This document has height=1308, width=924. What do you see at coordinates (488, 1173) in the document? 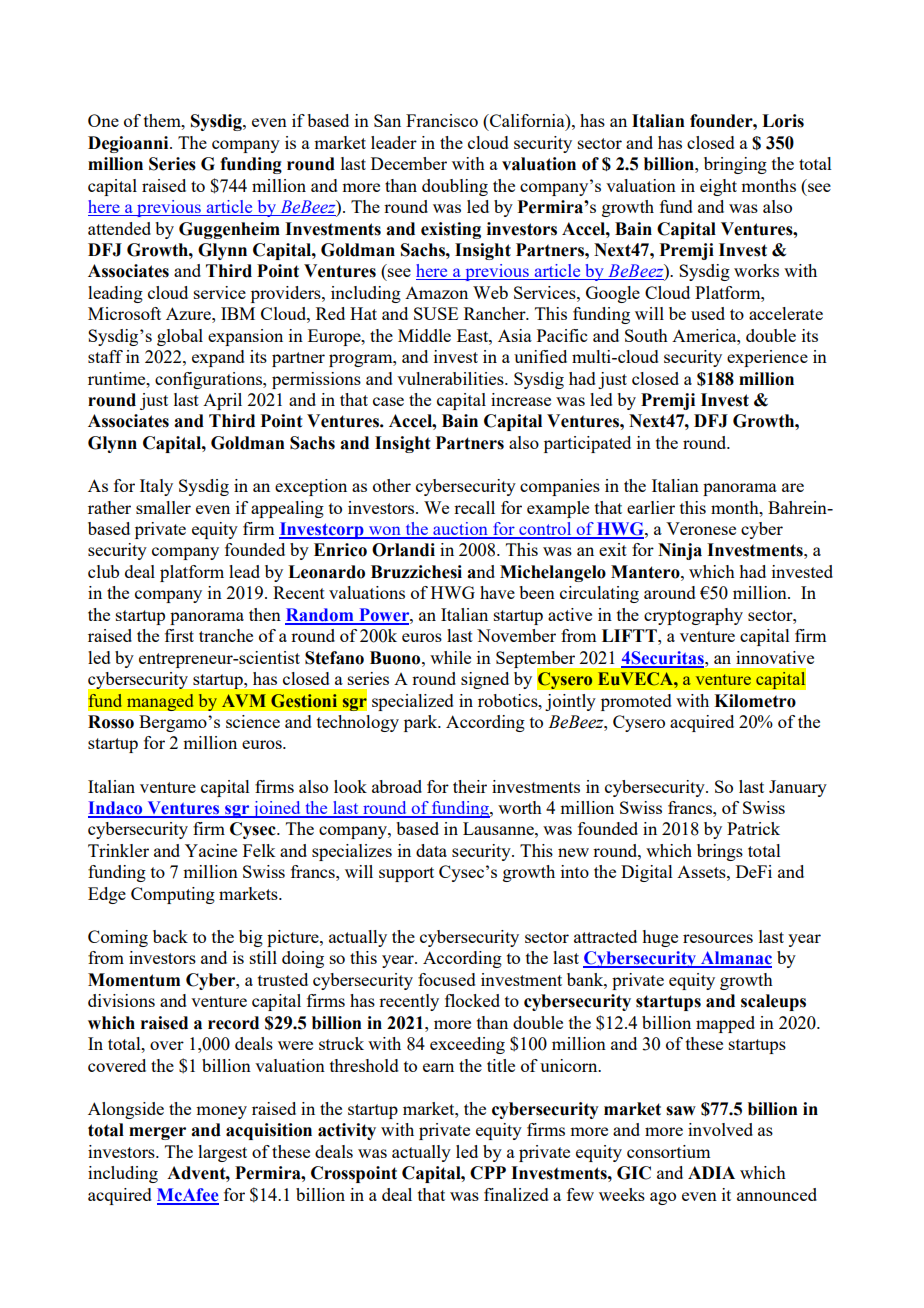
I see `CPP` at bounding box center [488, 1173].
